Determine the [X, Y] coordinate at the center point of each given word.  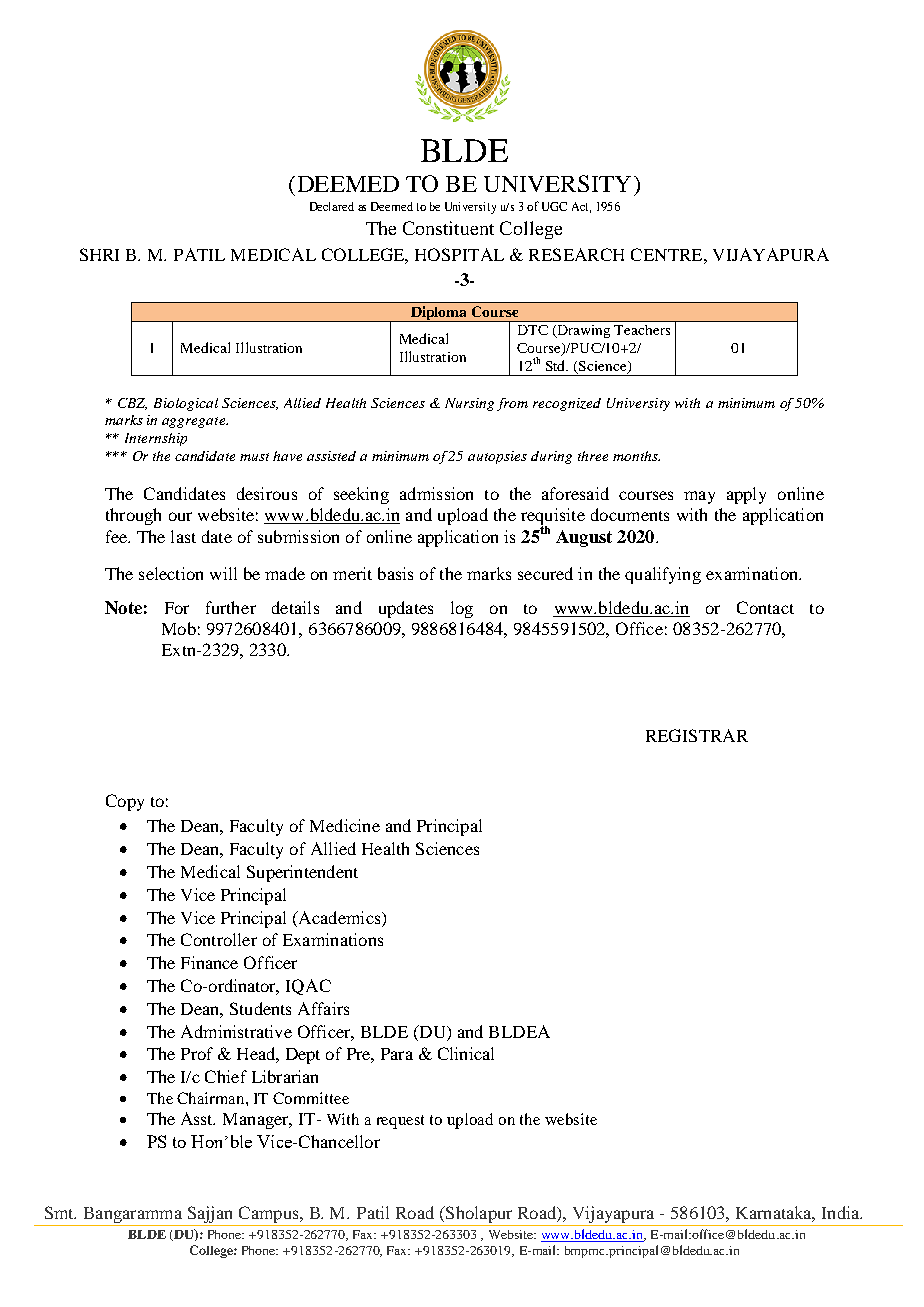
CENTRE [668, 254]
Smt [60, 1212]
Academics [339, 917]
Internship [156, 439]
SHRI [99, 254]
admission [436, 493]
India [842, 1212]
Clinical [466, 1053]
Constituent [448, 228]
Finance [209, 962]
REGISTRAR [697, 735]
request [400, 1122]
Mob [179, 628]
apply [746, 495]
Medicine [345, 825]
